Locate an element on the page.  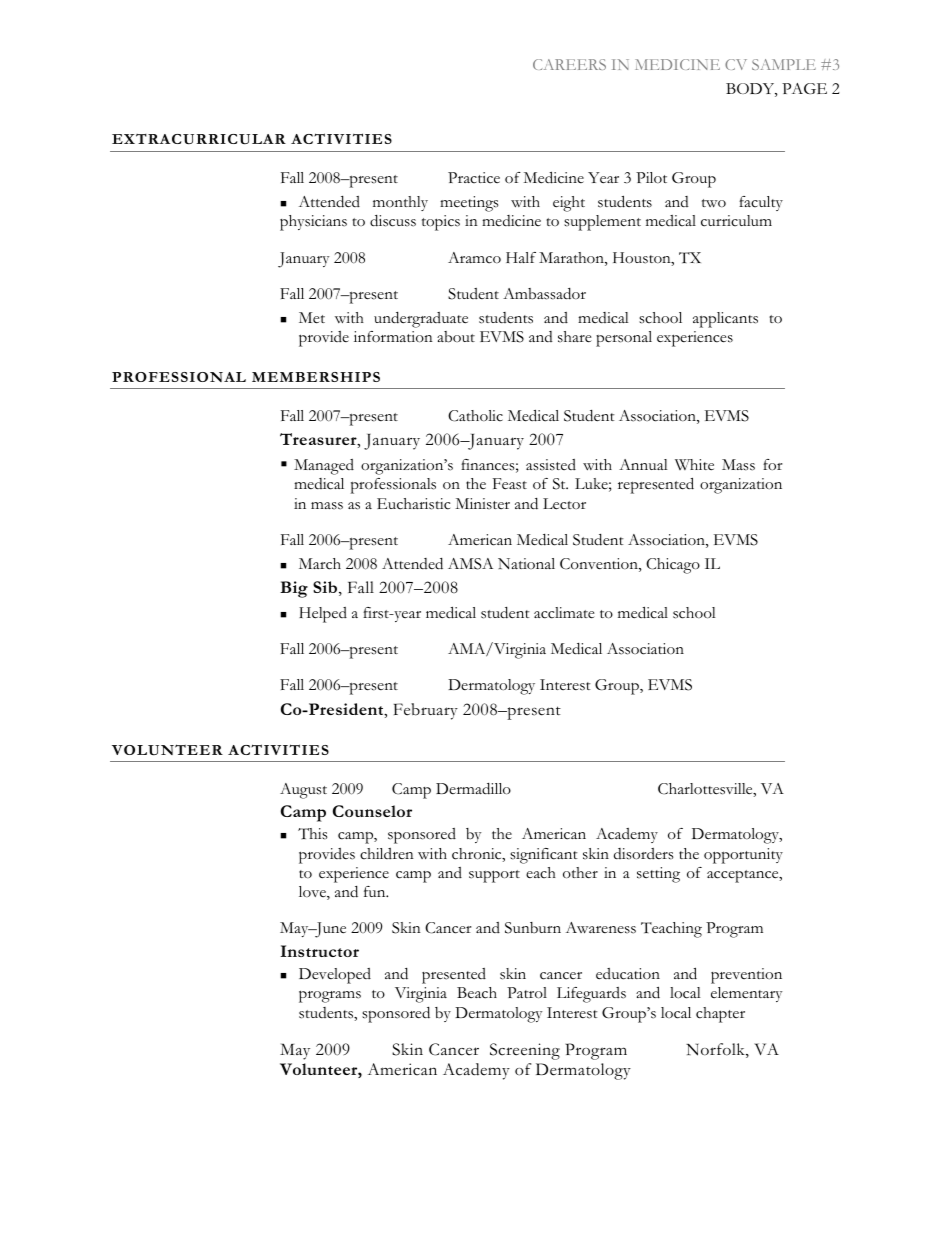
CAREERS is located at coordinates (569, 64).
